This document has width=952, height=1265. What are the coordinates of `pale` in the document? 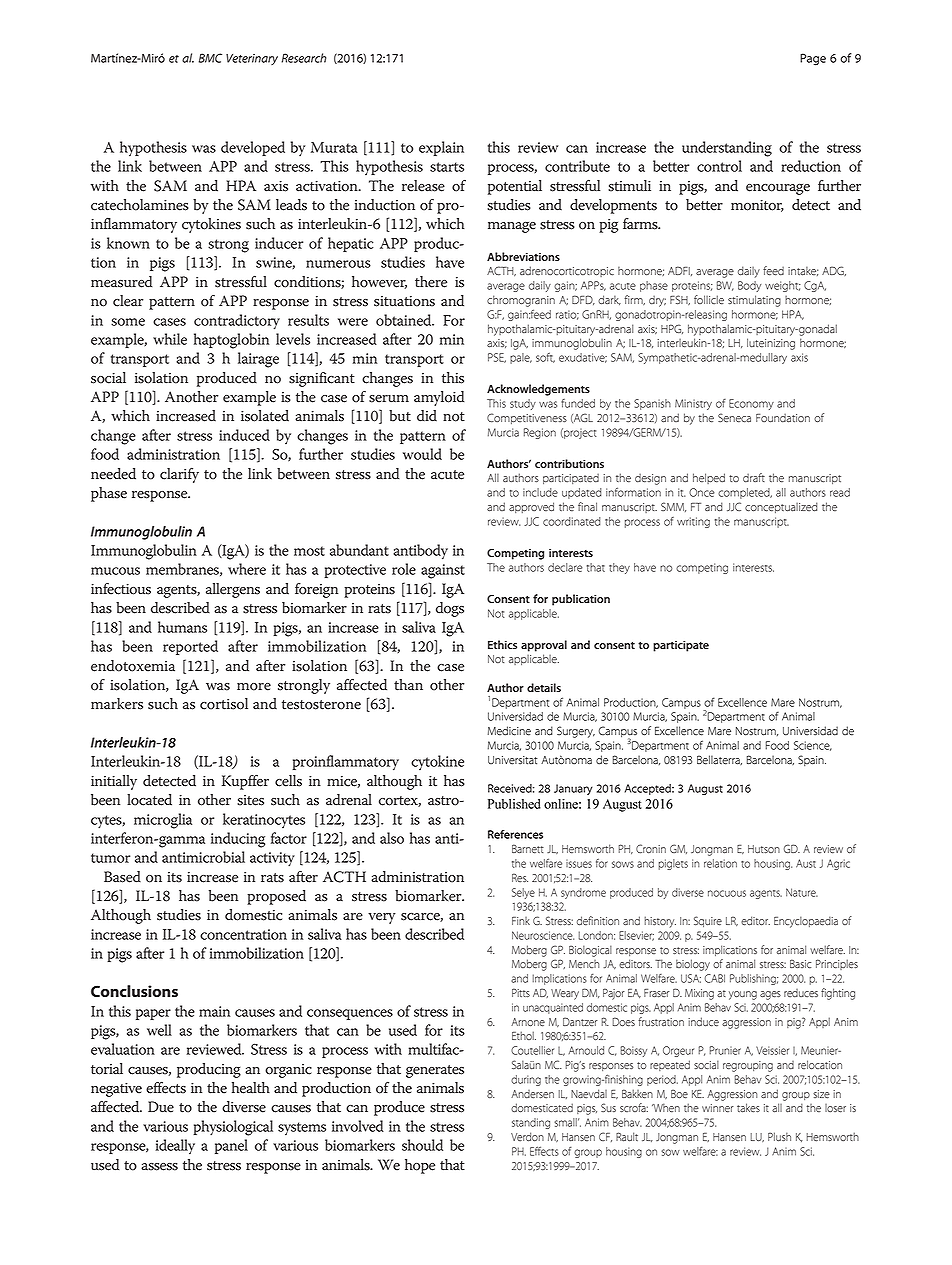 It's located at (521, 358).
